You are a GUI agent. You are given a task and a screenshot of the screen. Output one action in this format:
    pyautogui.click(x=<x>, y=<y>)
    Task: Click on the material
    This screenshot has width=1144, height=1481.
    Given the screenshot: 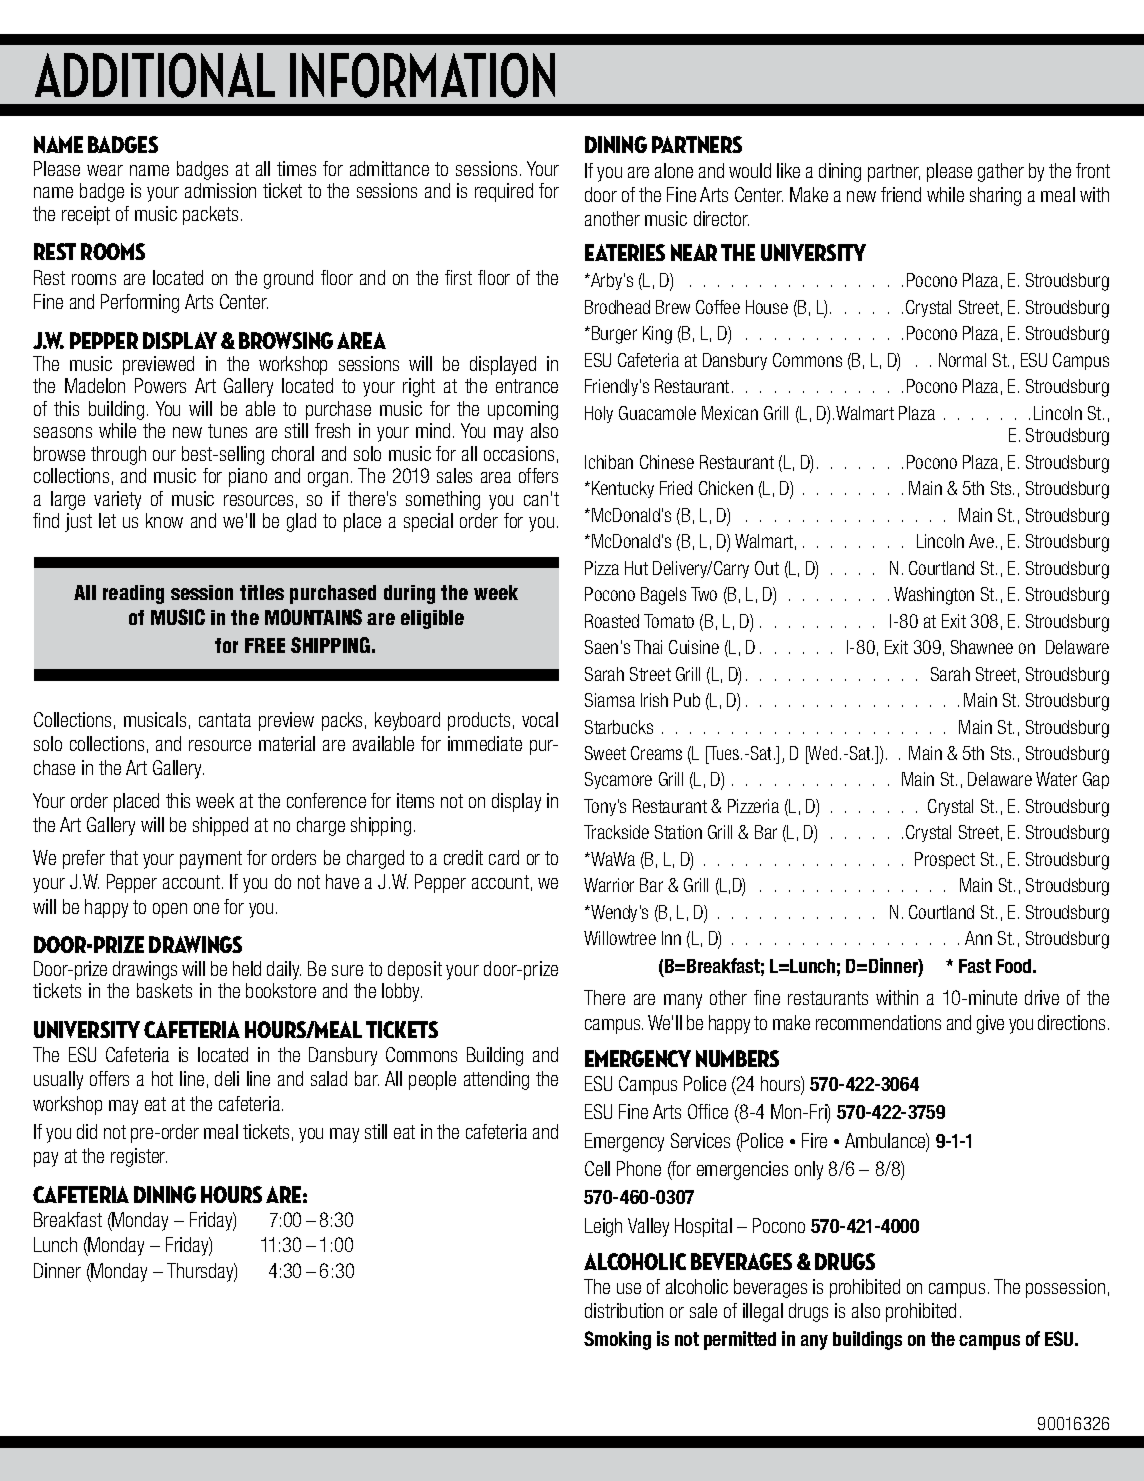 What is the action you would take?
    pyautogui.click(x=287, y=743)
